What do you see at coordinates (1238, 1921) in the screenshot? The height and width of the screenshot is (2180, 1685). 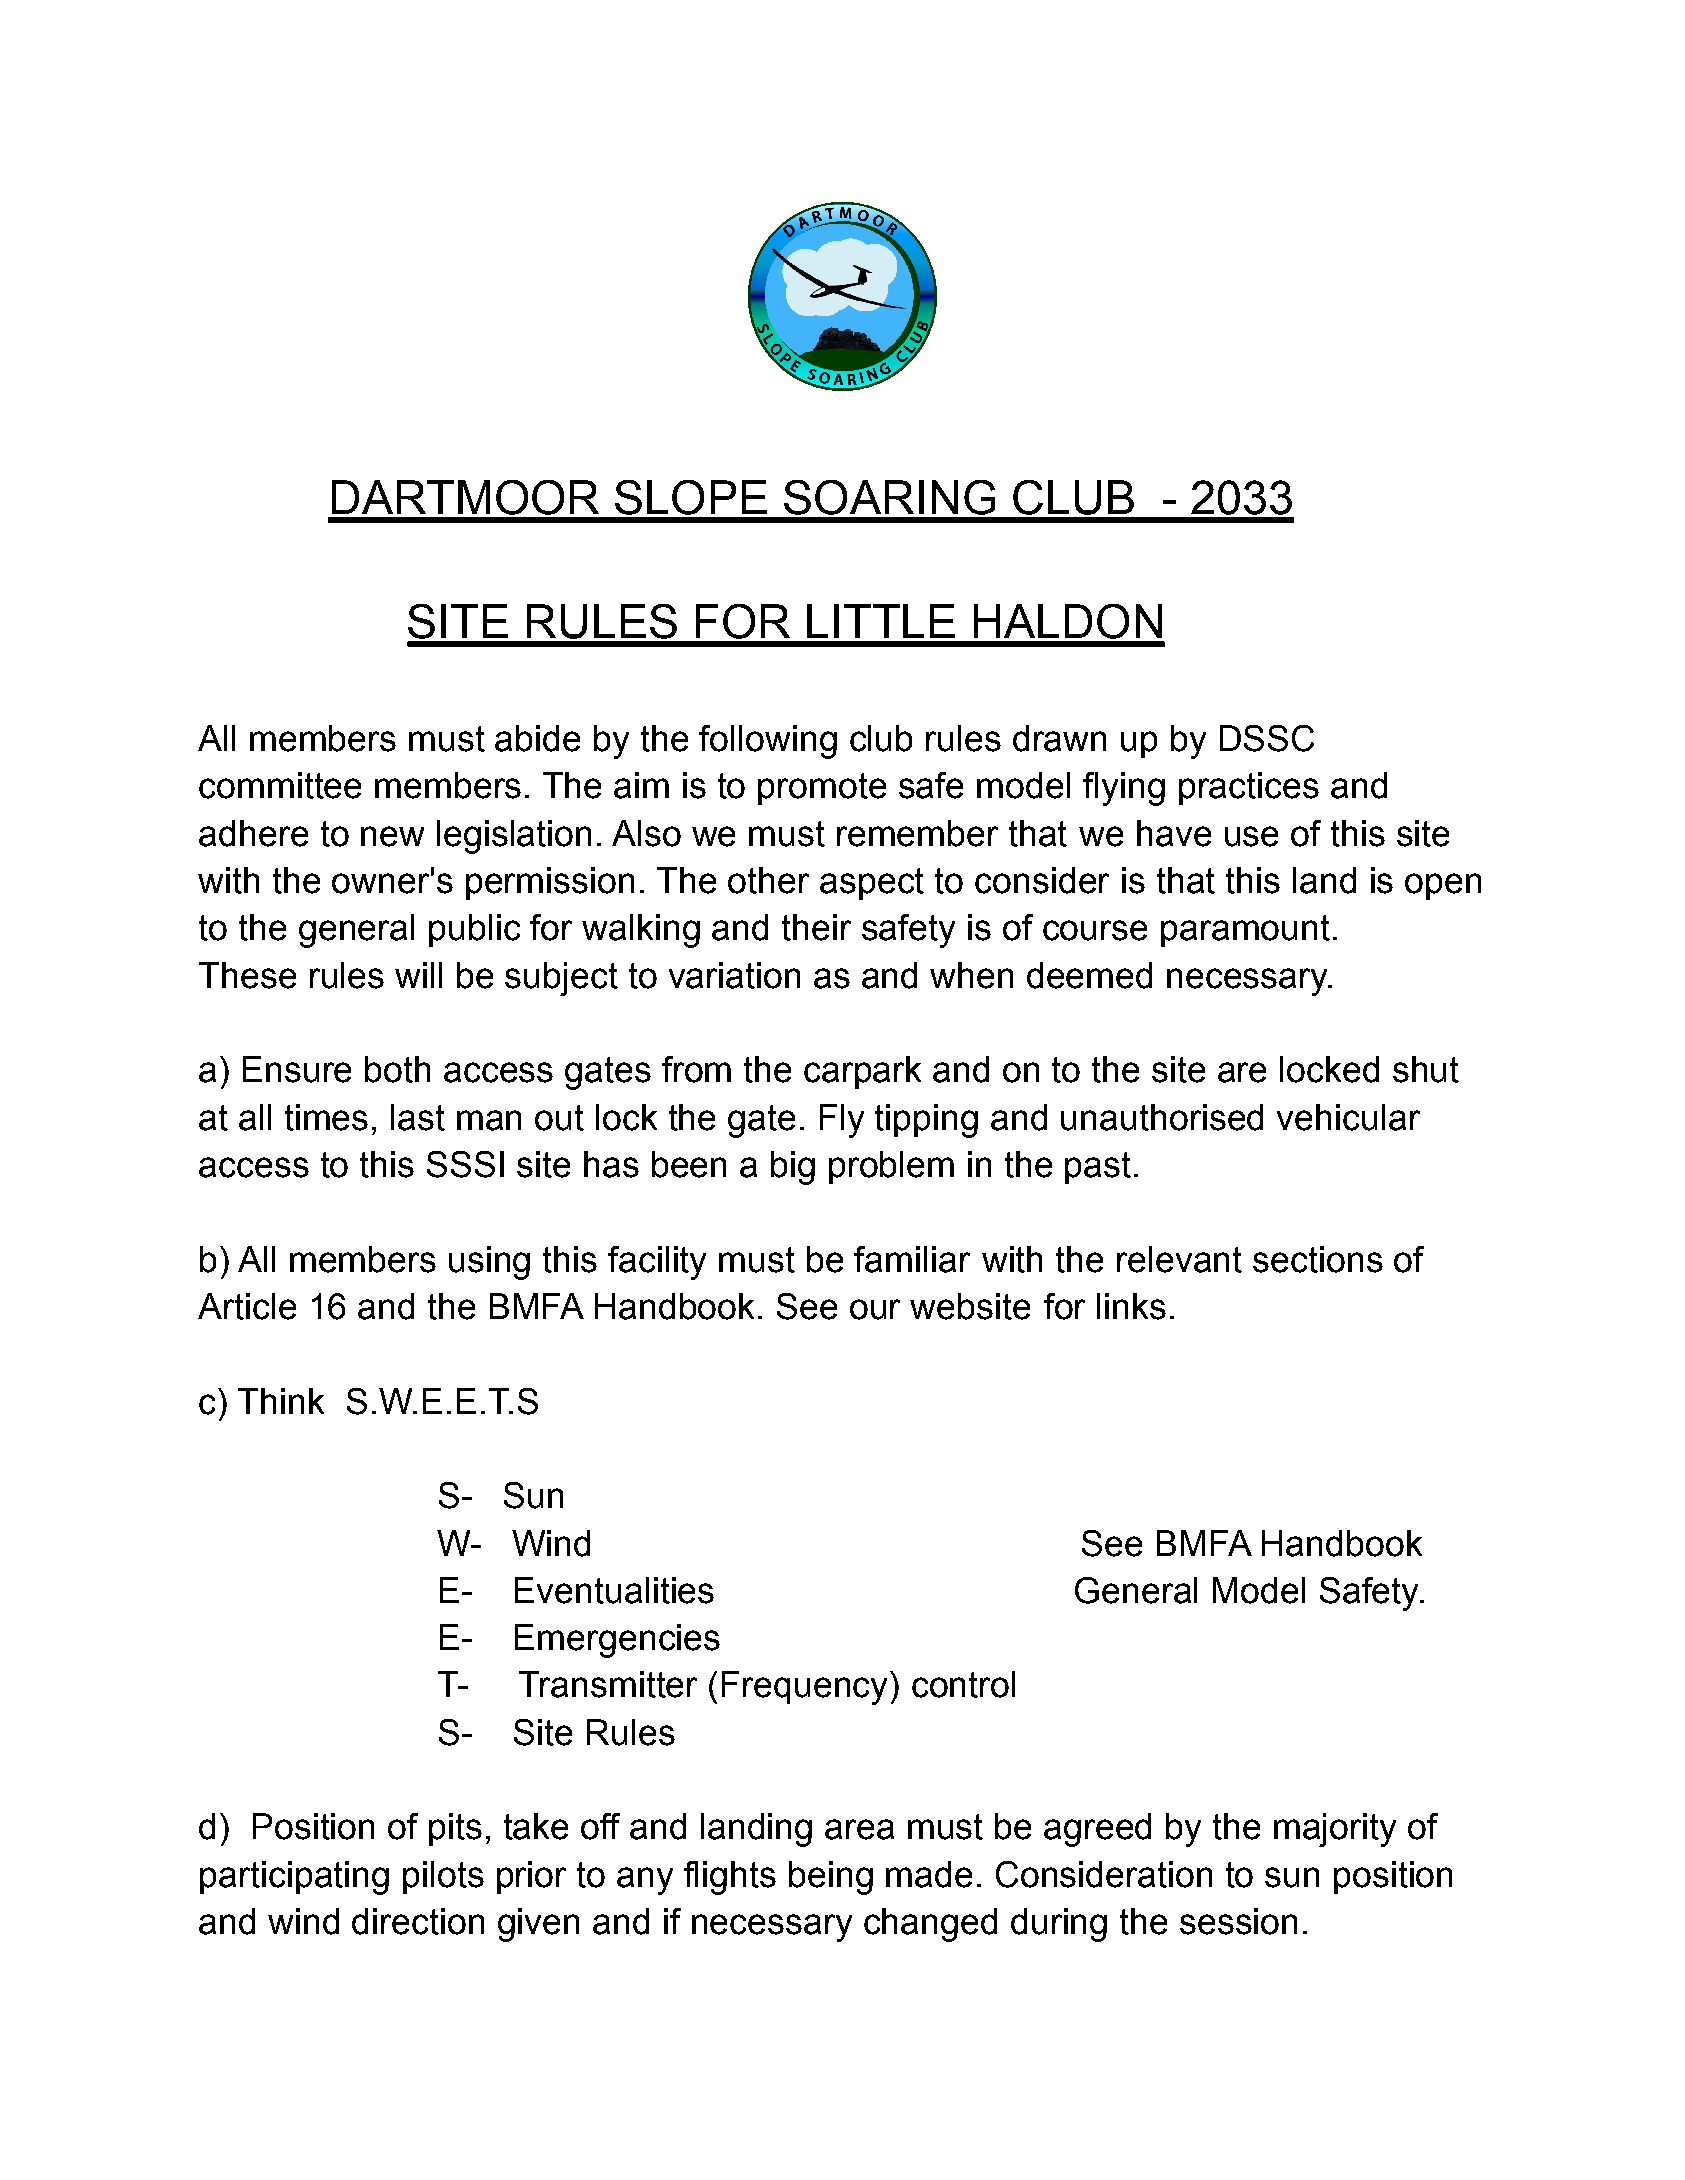 I see `session` at bounding box center [1238, 1921].
